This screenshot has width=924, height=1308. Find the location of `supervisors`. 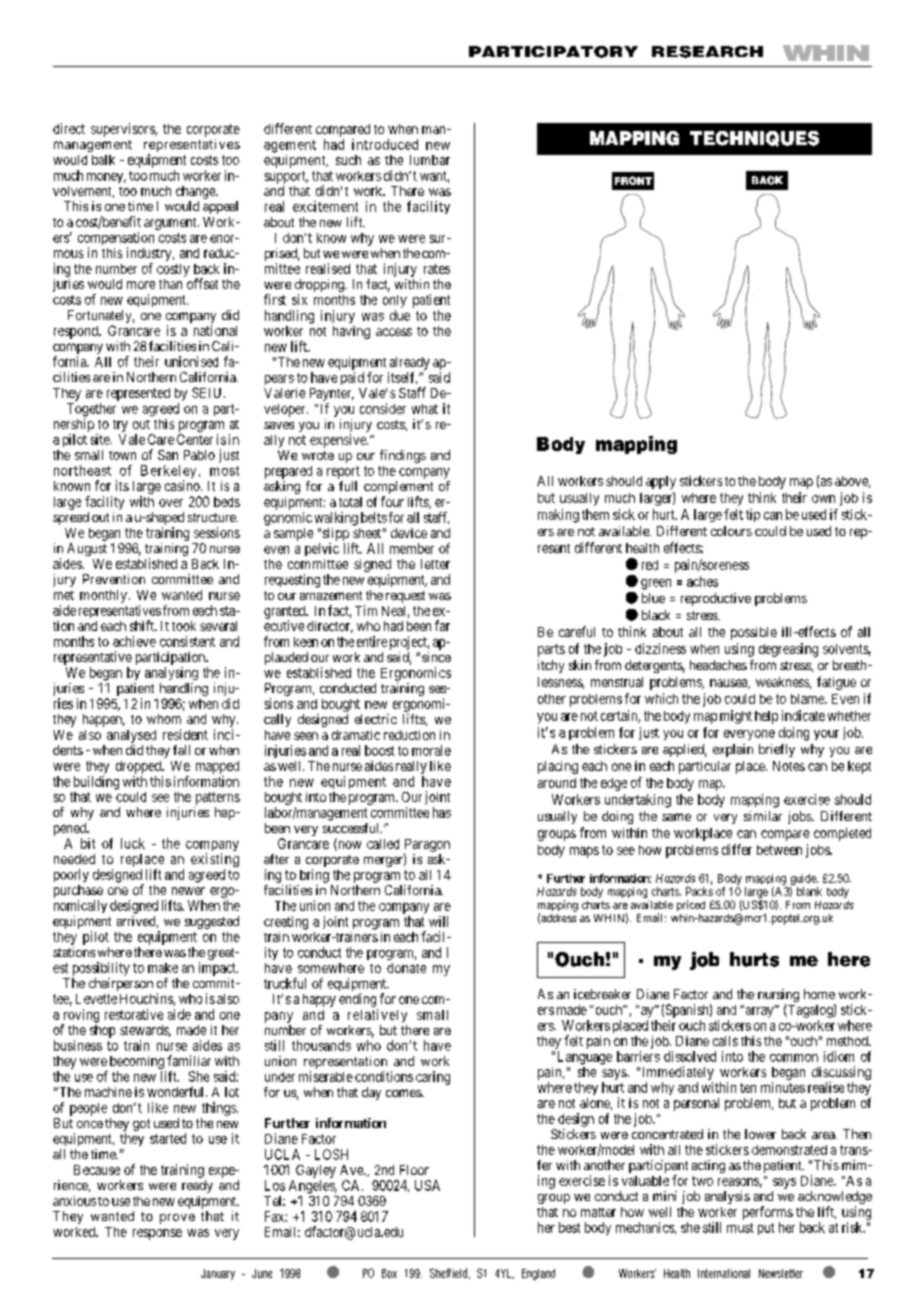

supervisors is located at coordinates (123, 130).
